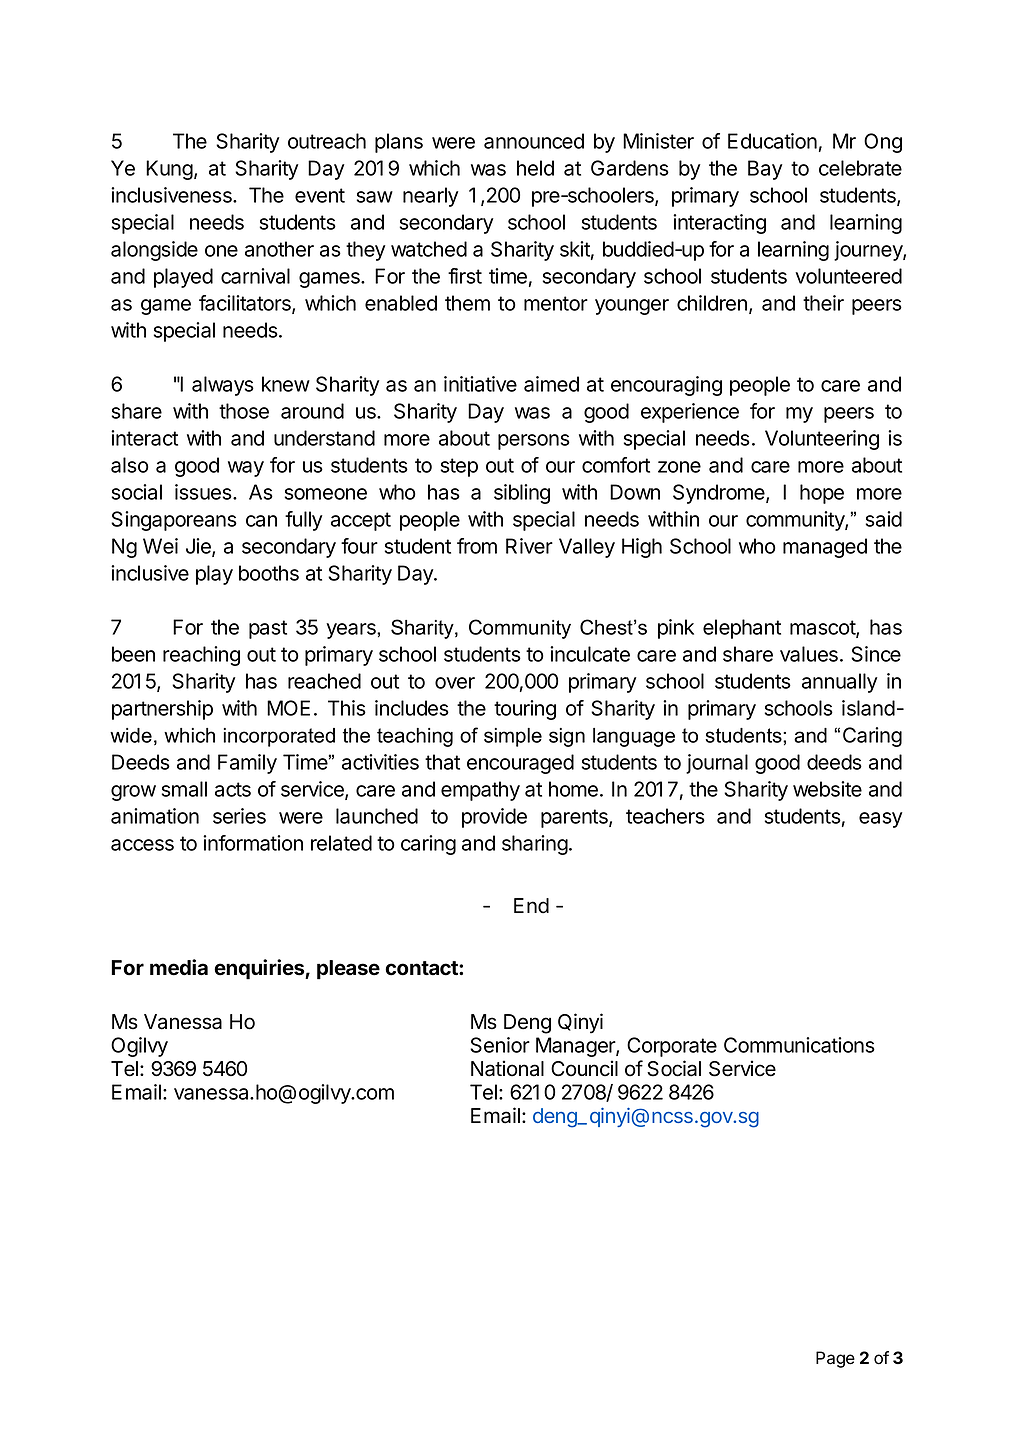  What do you see at coordinates (507, 1068) in the page?
I see `National` at bounding box center [507, 1068].
